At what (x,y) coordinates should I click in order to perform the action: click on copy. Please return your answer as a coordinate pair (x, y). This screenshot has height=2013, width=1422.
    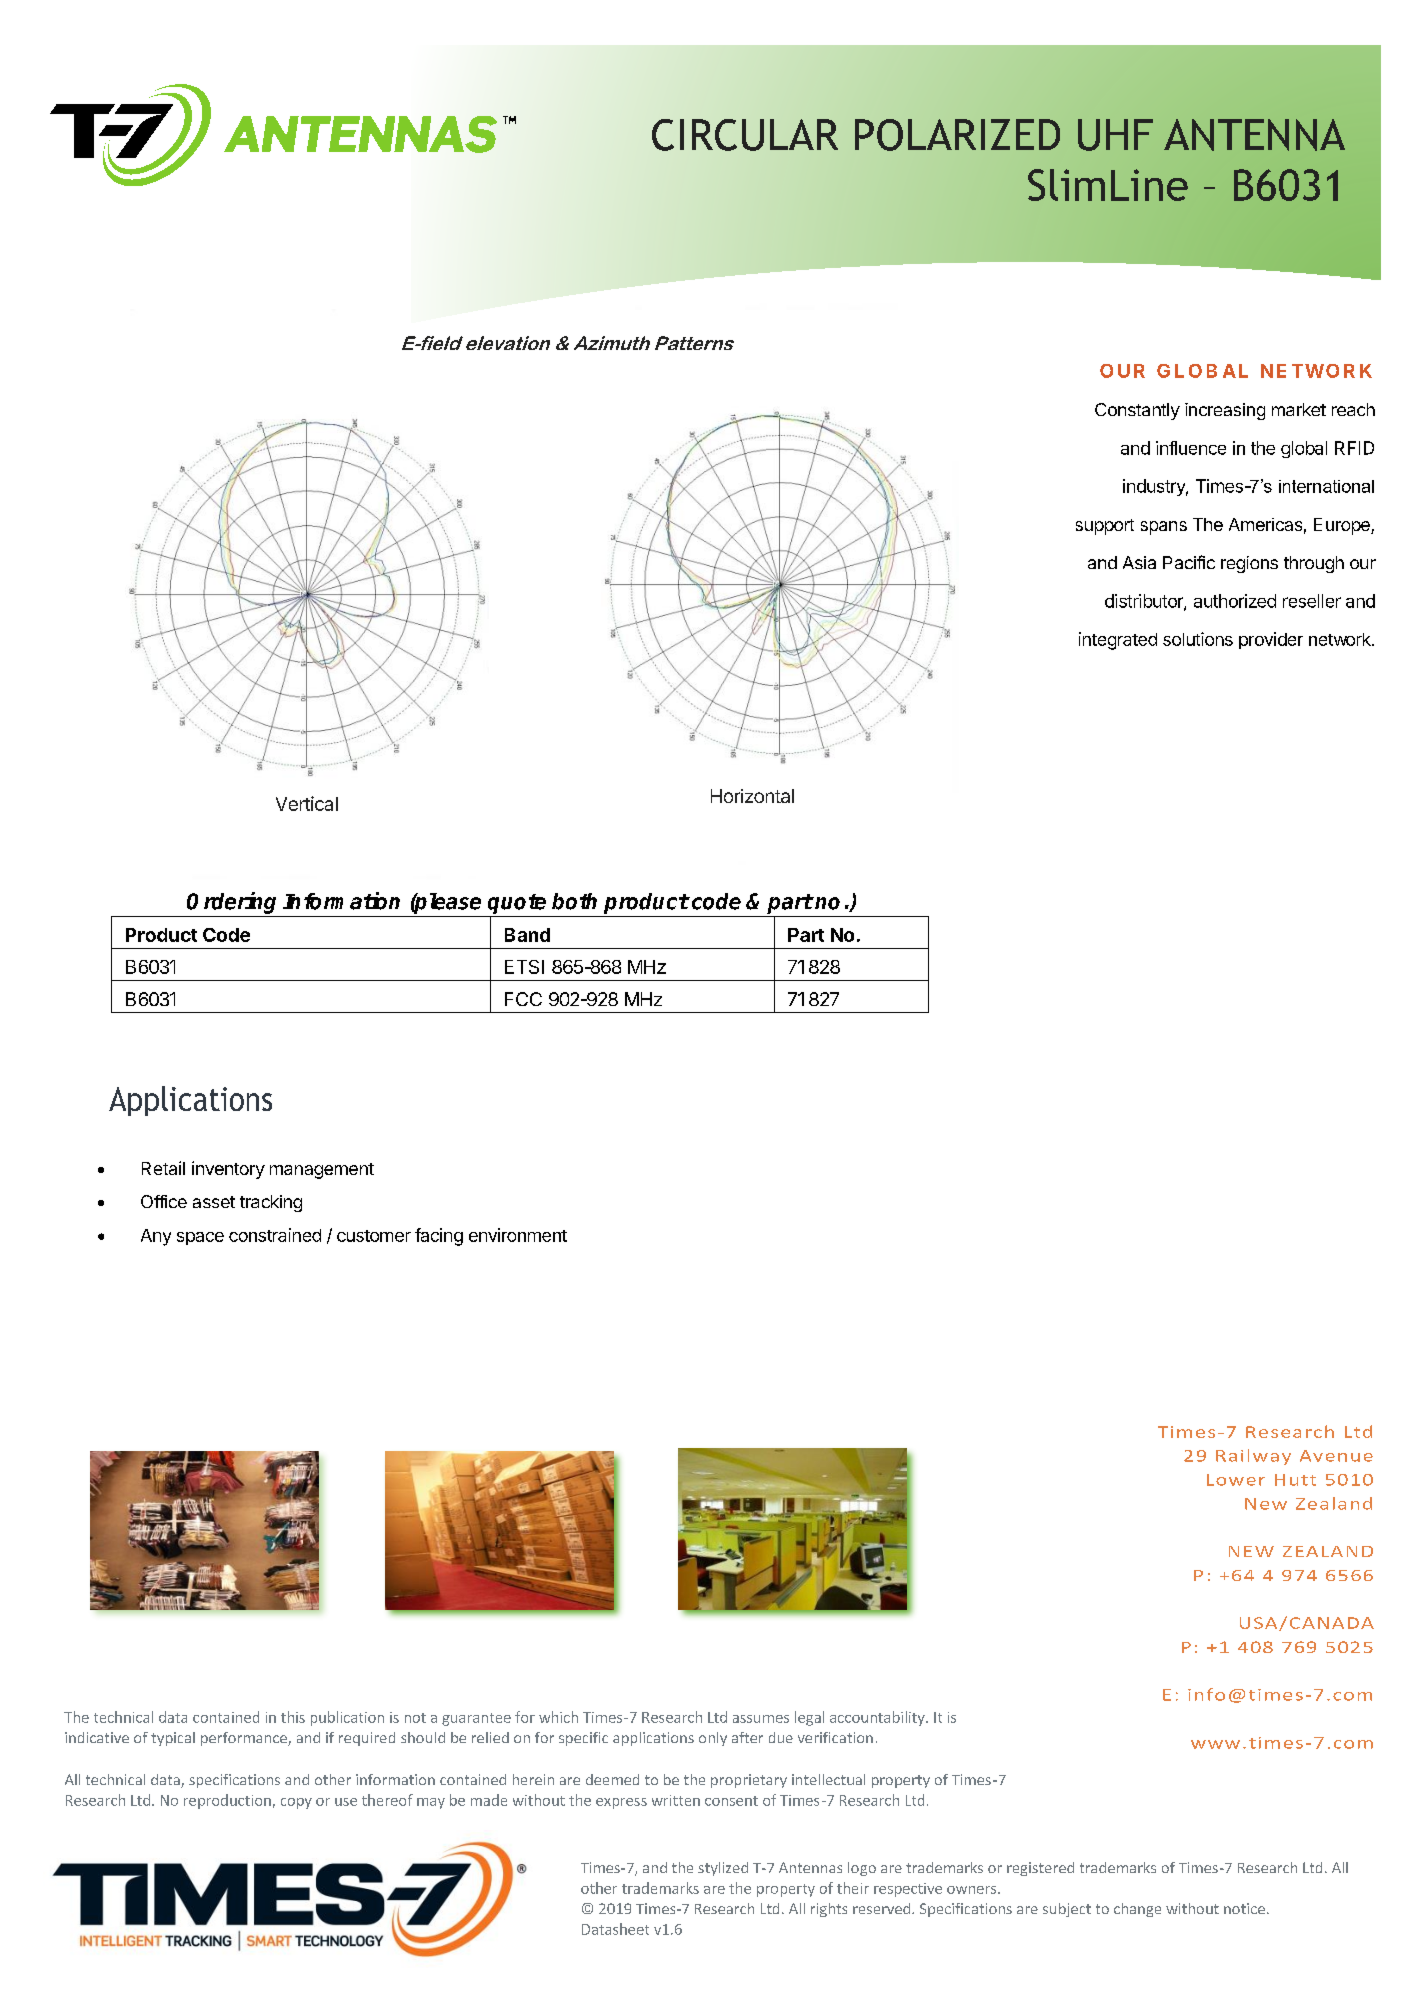
    Looking at the image, I should click on (296, 1803).
